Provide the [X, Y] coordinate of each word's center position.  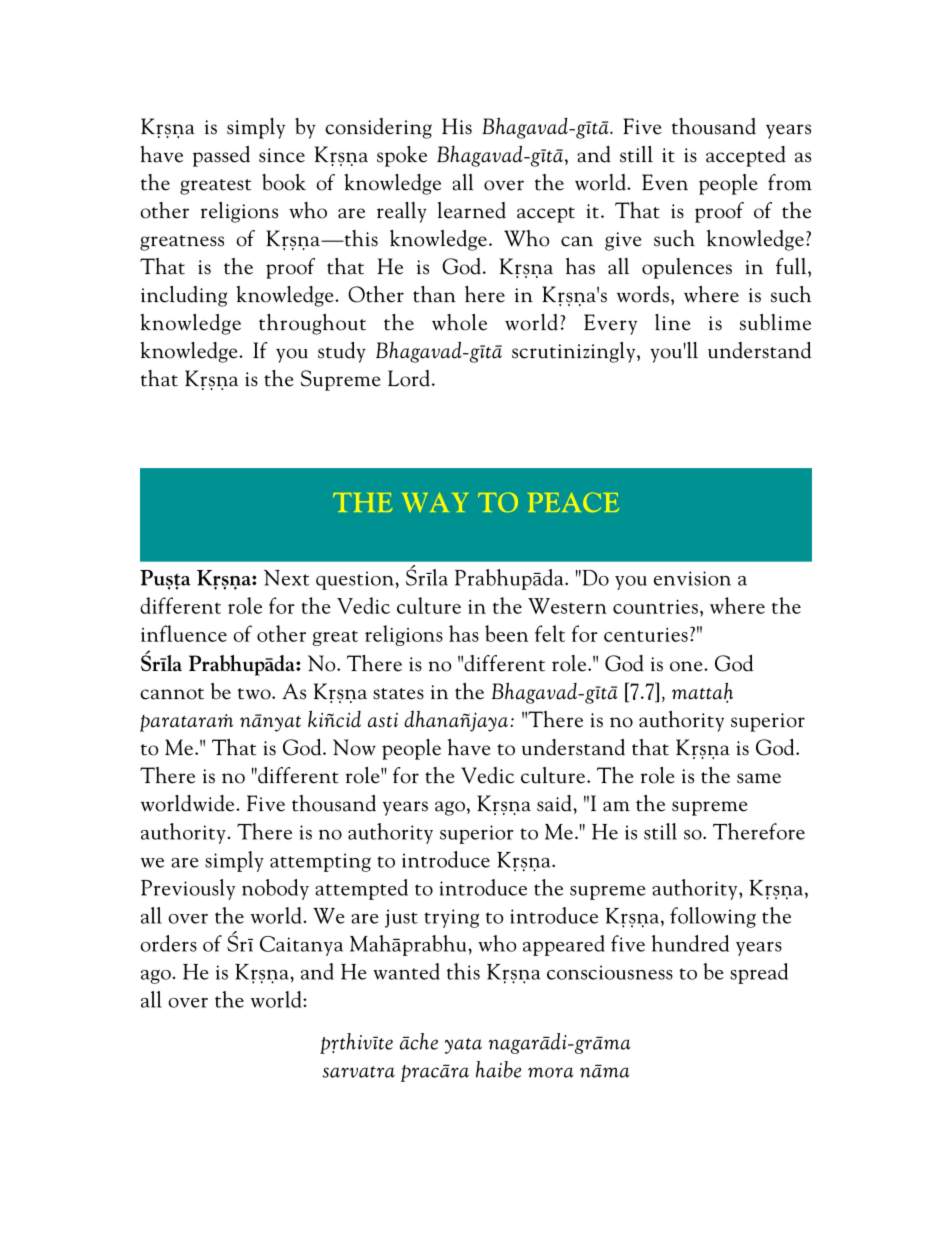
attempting [320, 862]
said [555, 803]
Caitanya [301, 946]
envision [692, 578]
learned [472, 210]
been [506, 633]
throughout [312, 324]
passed [221, 156]
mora [550, 1072]
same [759, 778]
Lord [409, 378]
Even [665, 182]
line [673, 322]
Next [286, 578]
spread [759, 973]
